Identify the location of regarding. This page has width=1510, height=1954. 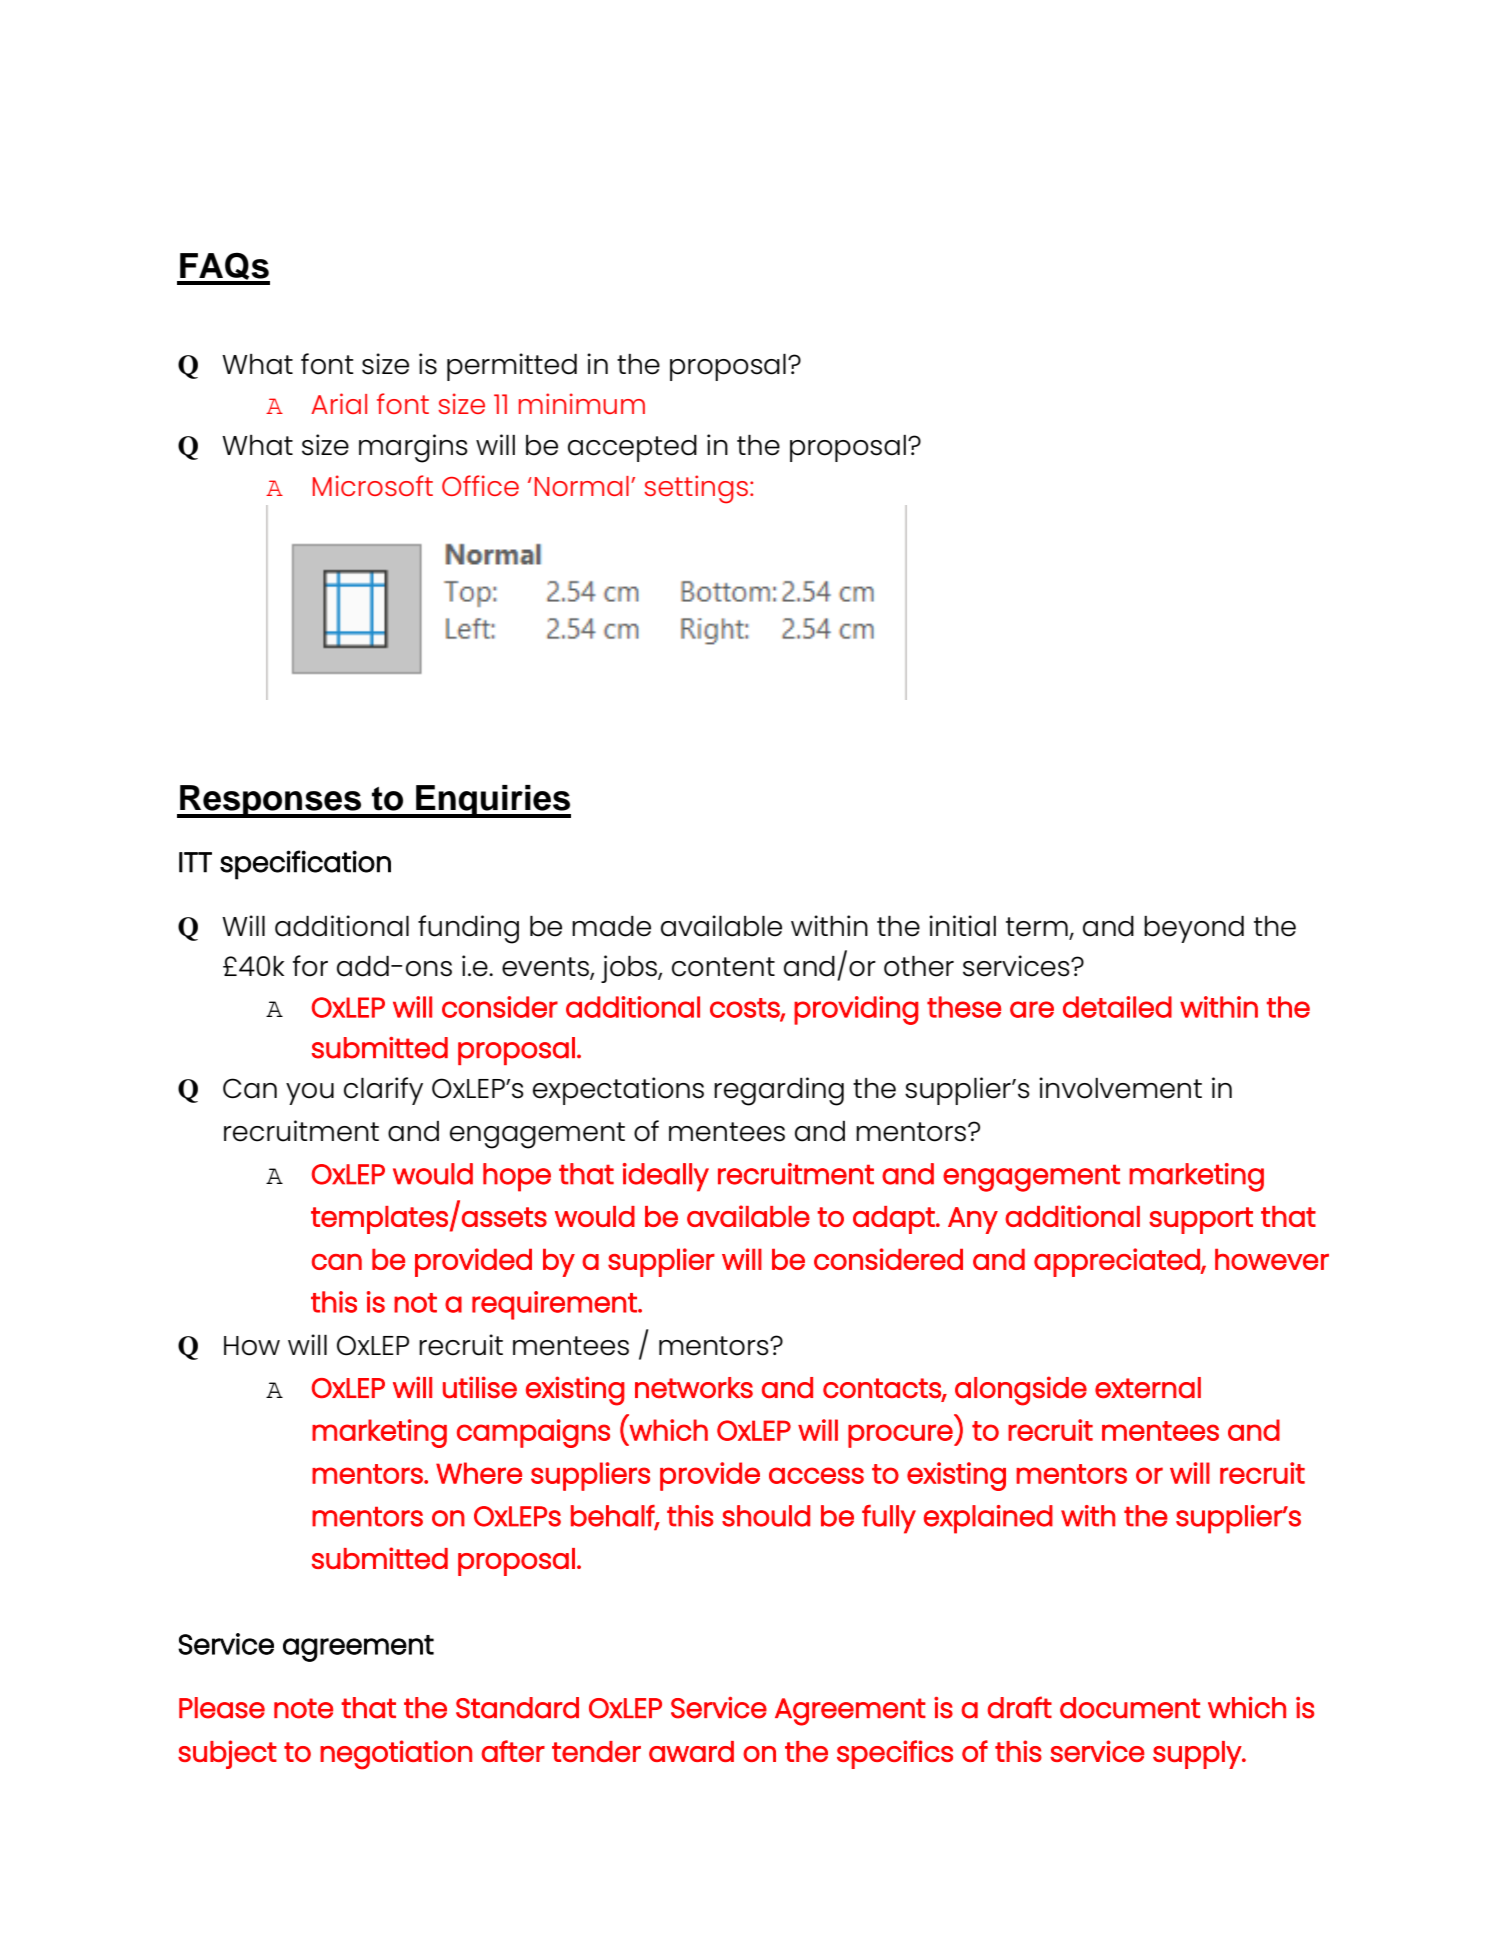
(779, 1091).
